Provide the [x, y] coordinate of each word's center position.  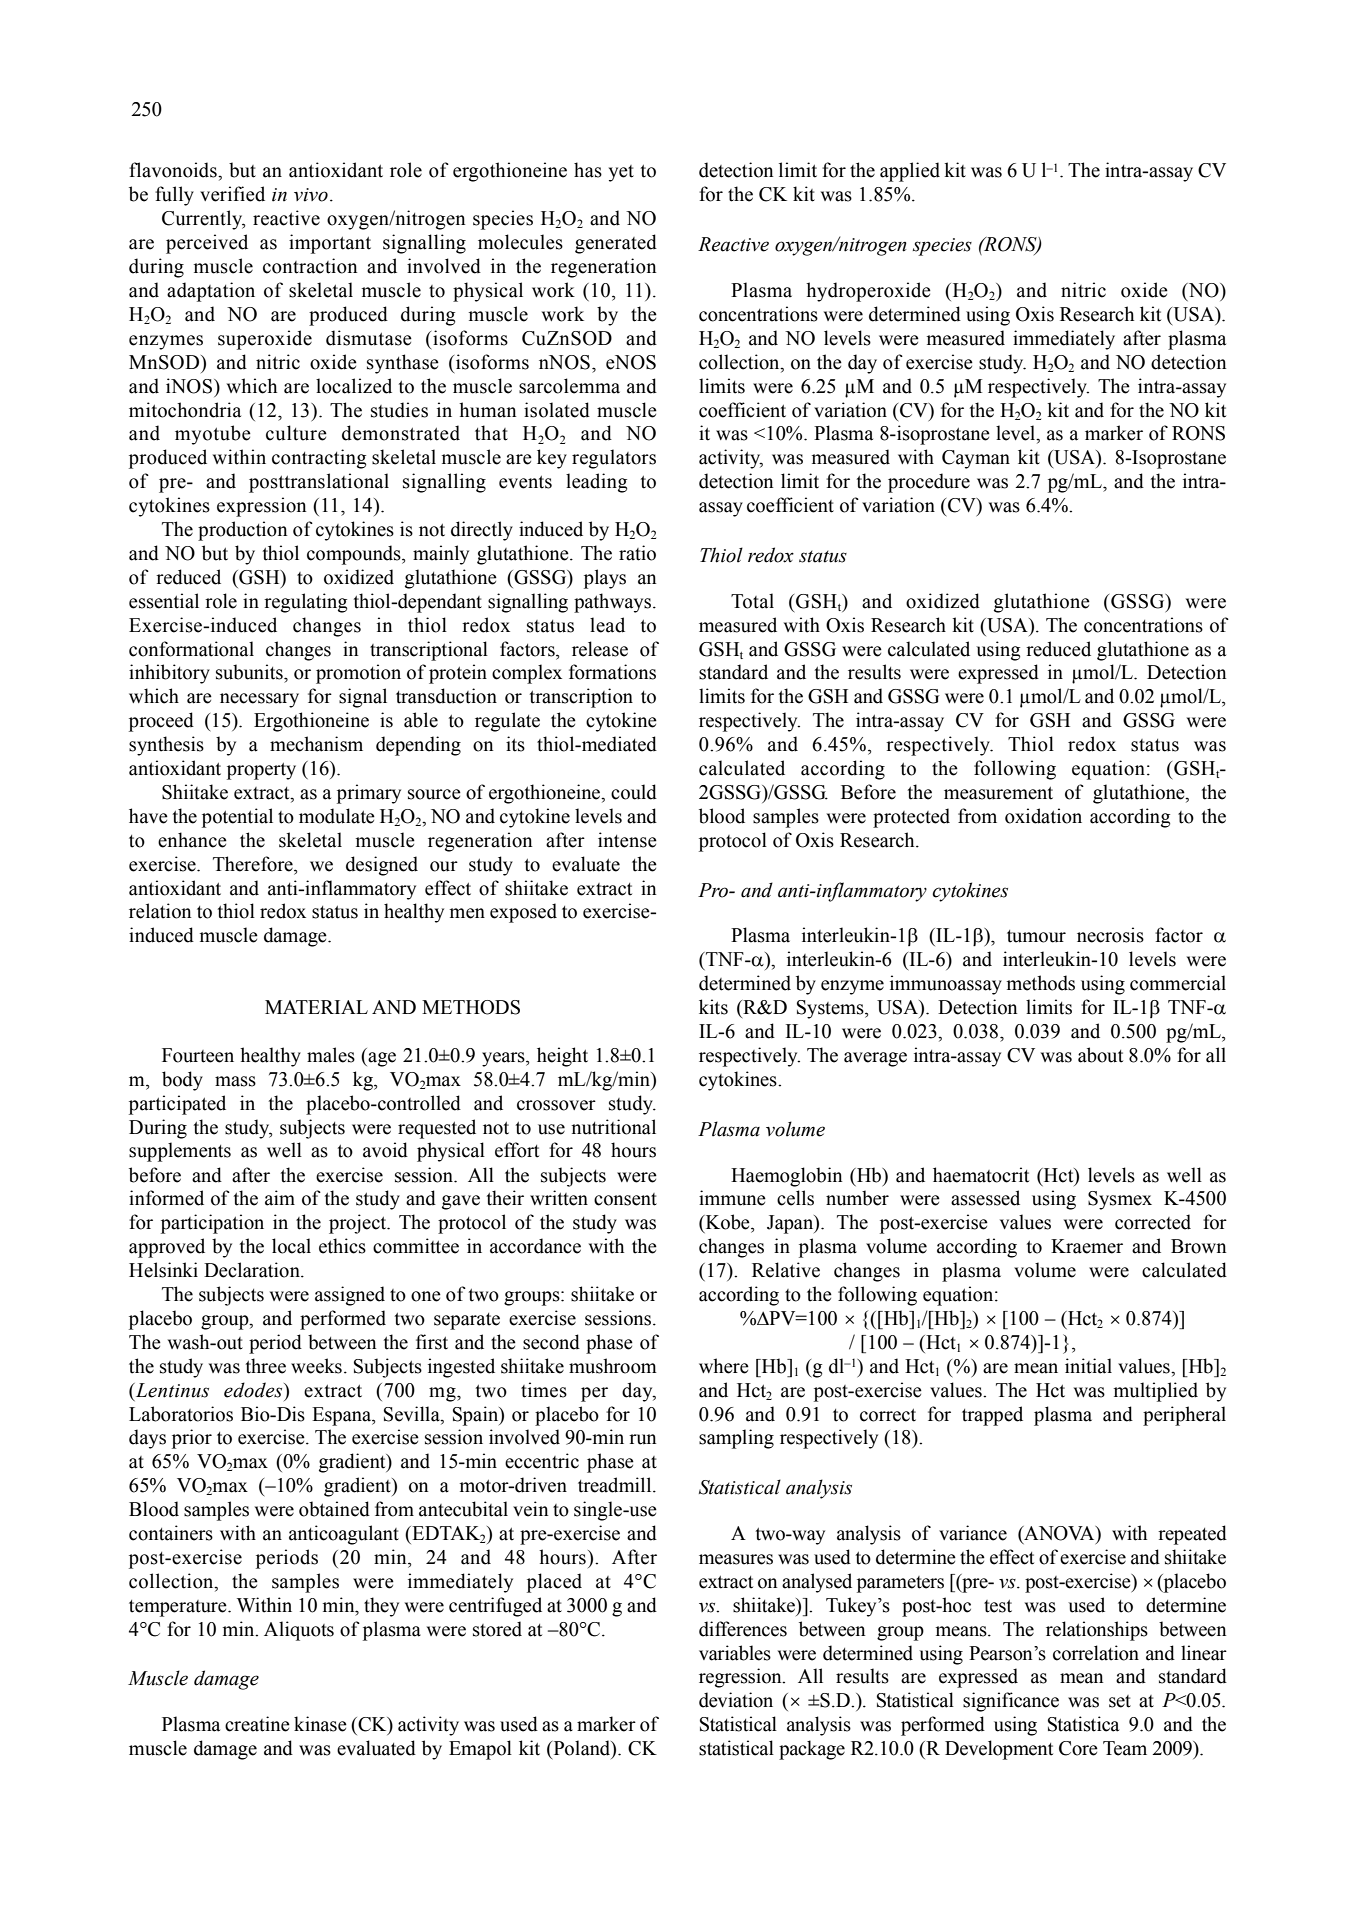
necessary [259, 700]
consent [625, 1199]
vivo [311, 195]
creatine [257, 1724]
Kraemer [1087, 1246]
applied [910, 172]
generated [616, 244]
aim [280, 1198]
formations [612, 672]
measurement [998, 793]
